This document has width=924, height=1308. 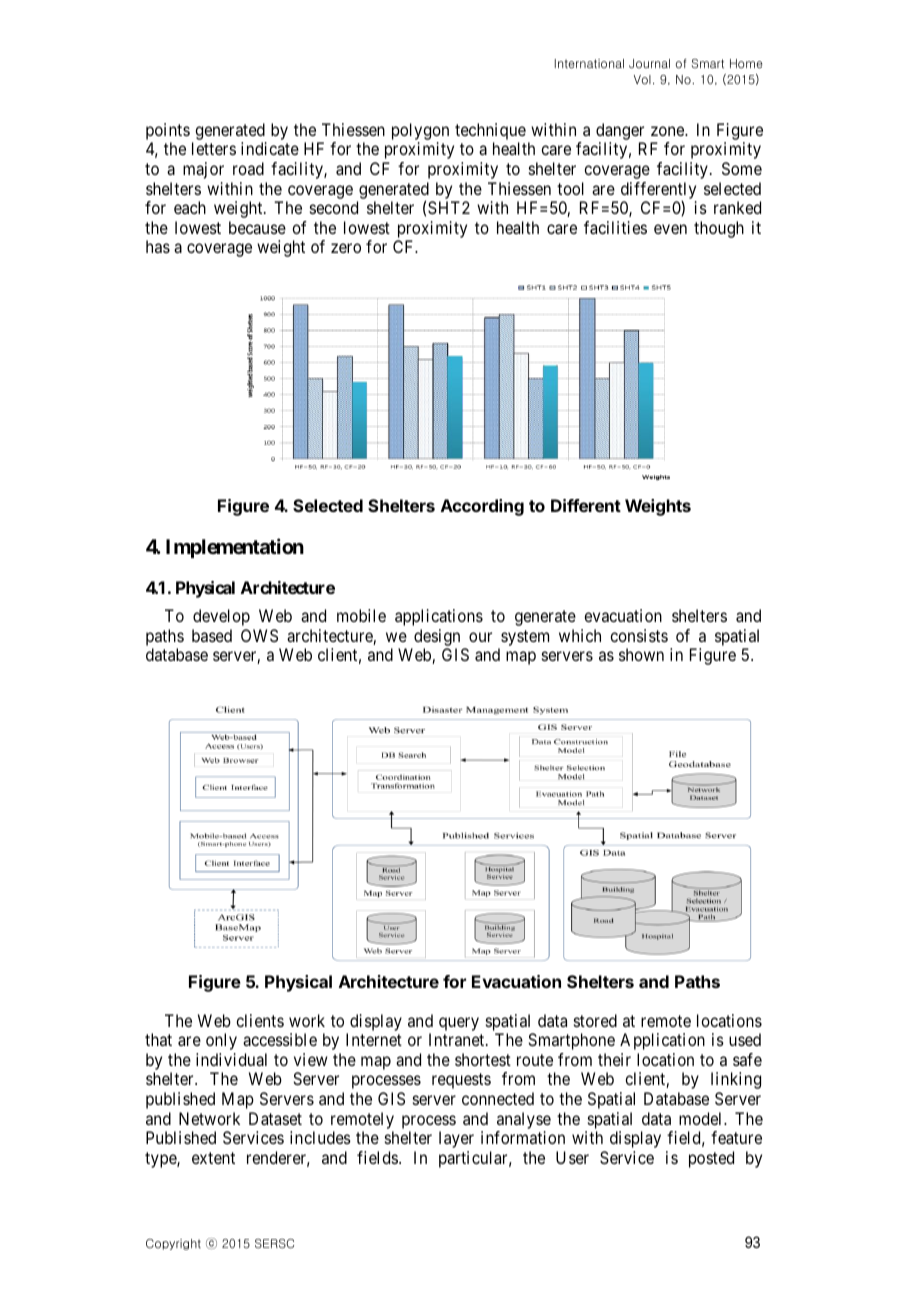 What do you see at coordinates (437, 637) in the document?
I see `design` at bounding box center [437, 637].
